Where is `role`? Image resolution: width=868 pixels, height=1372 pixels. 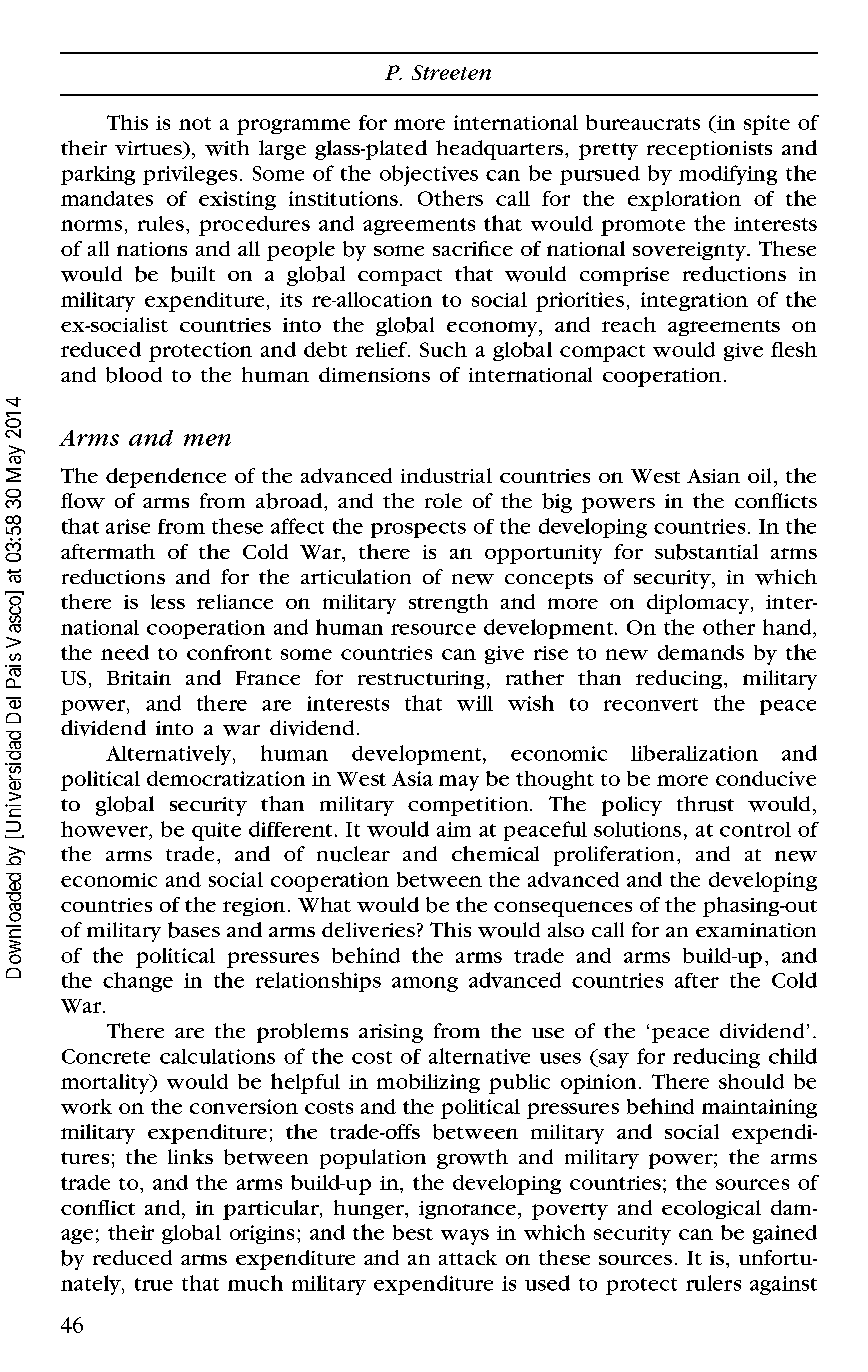 role is located at coordinates (443, 500).
